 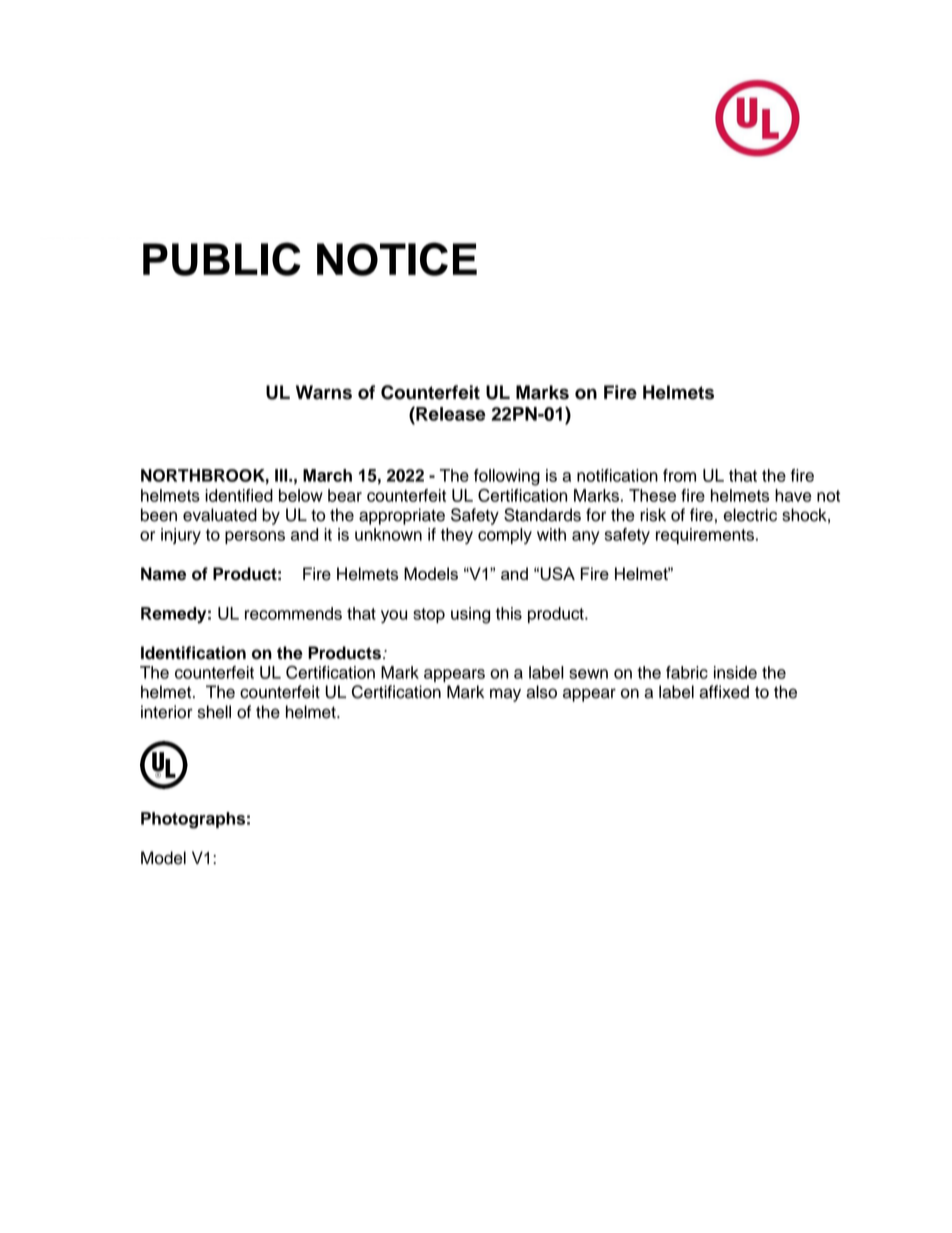 I want to click on NOTICE, so click(x=397, y=259).
